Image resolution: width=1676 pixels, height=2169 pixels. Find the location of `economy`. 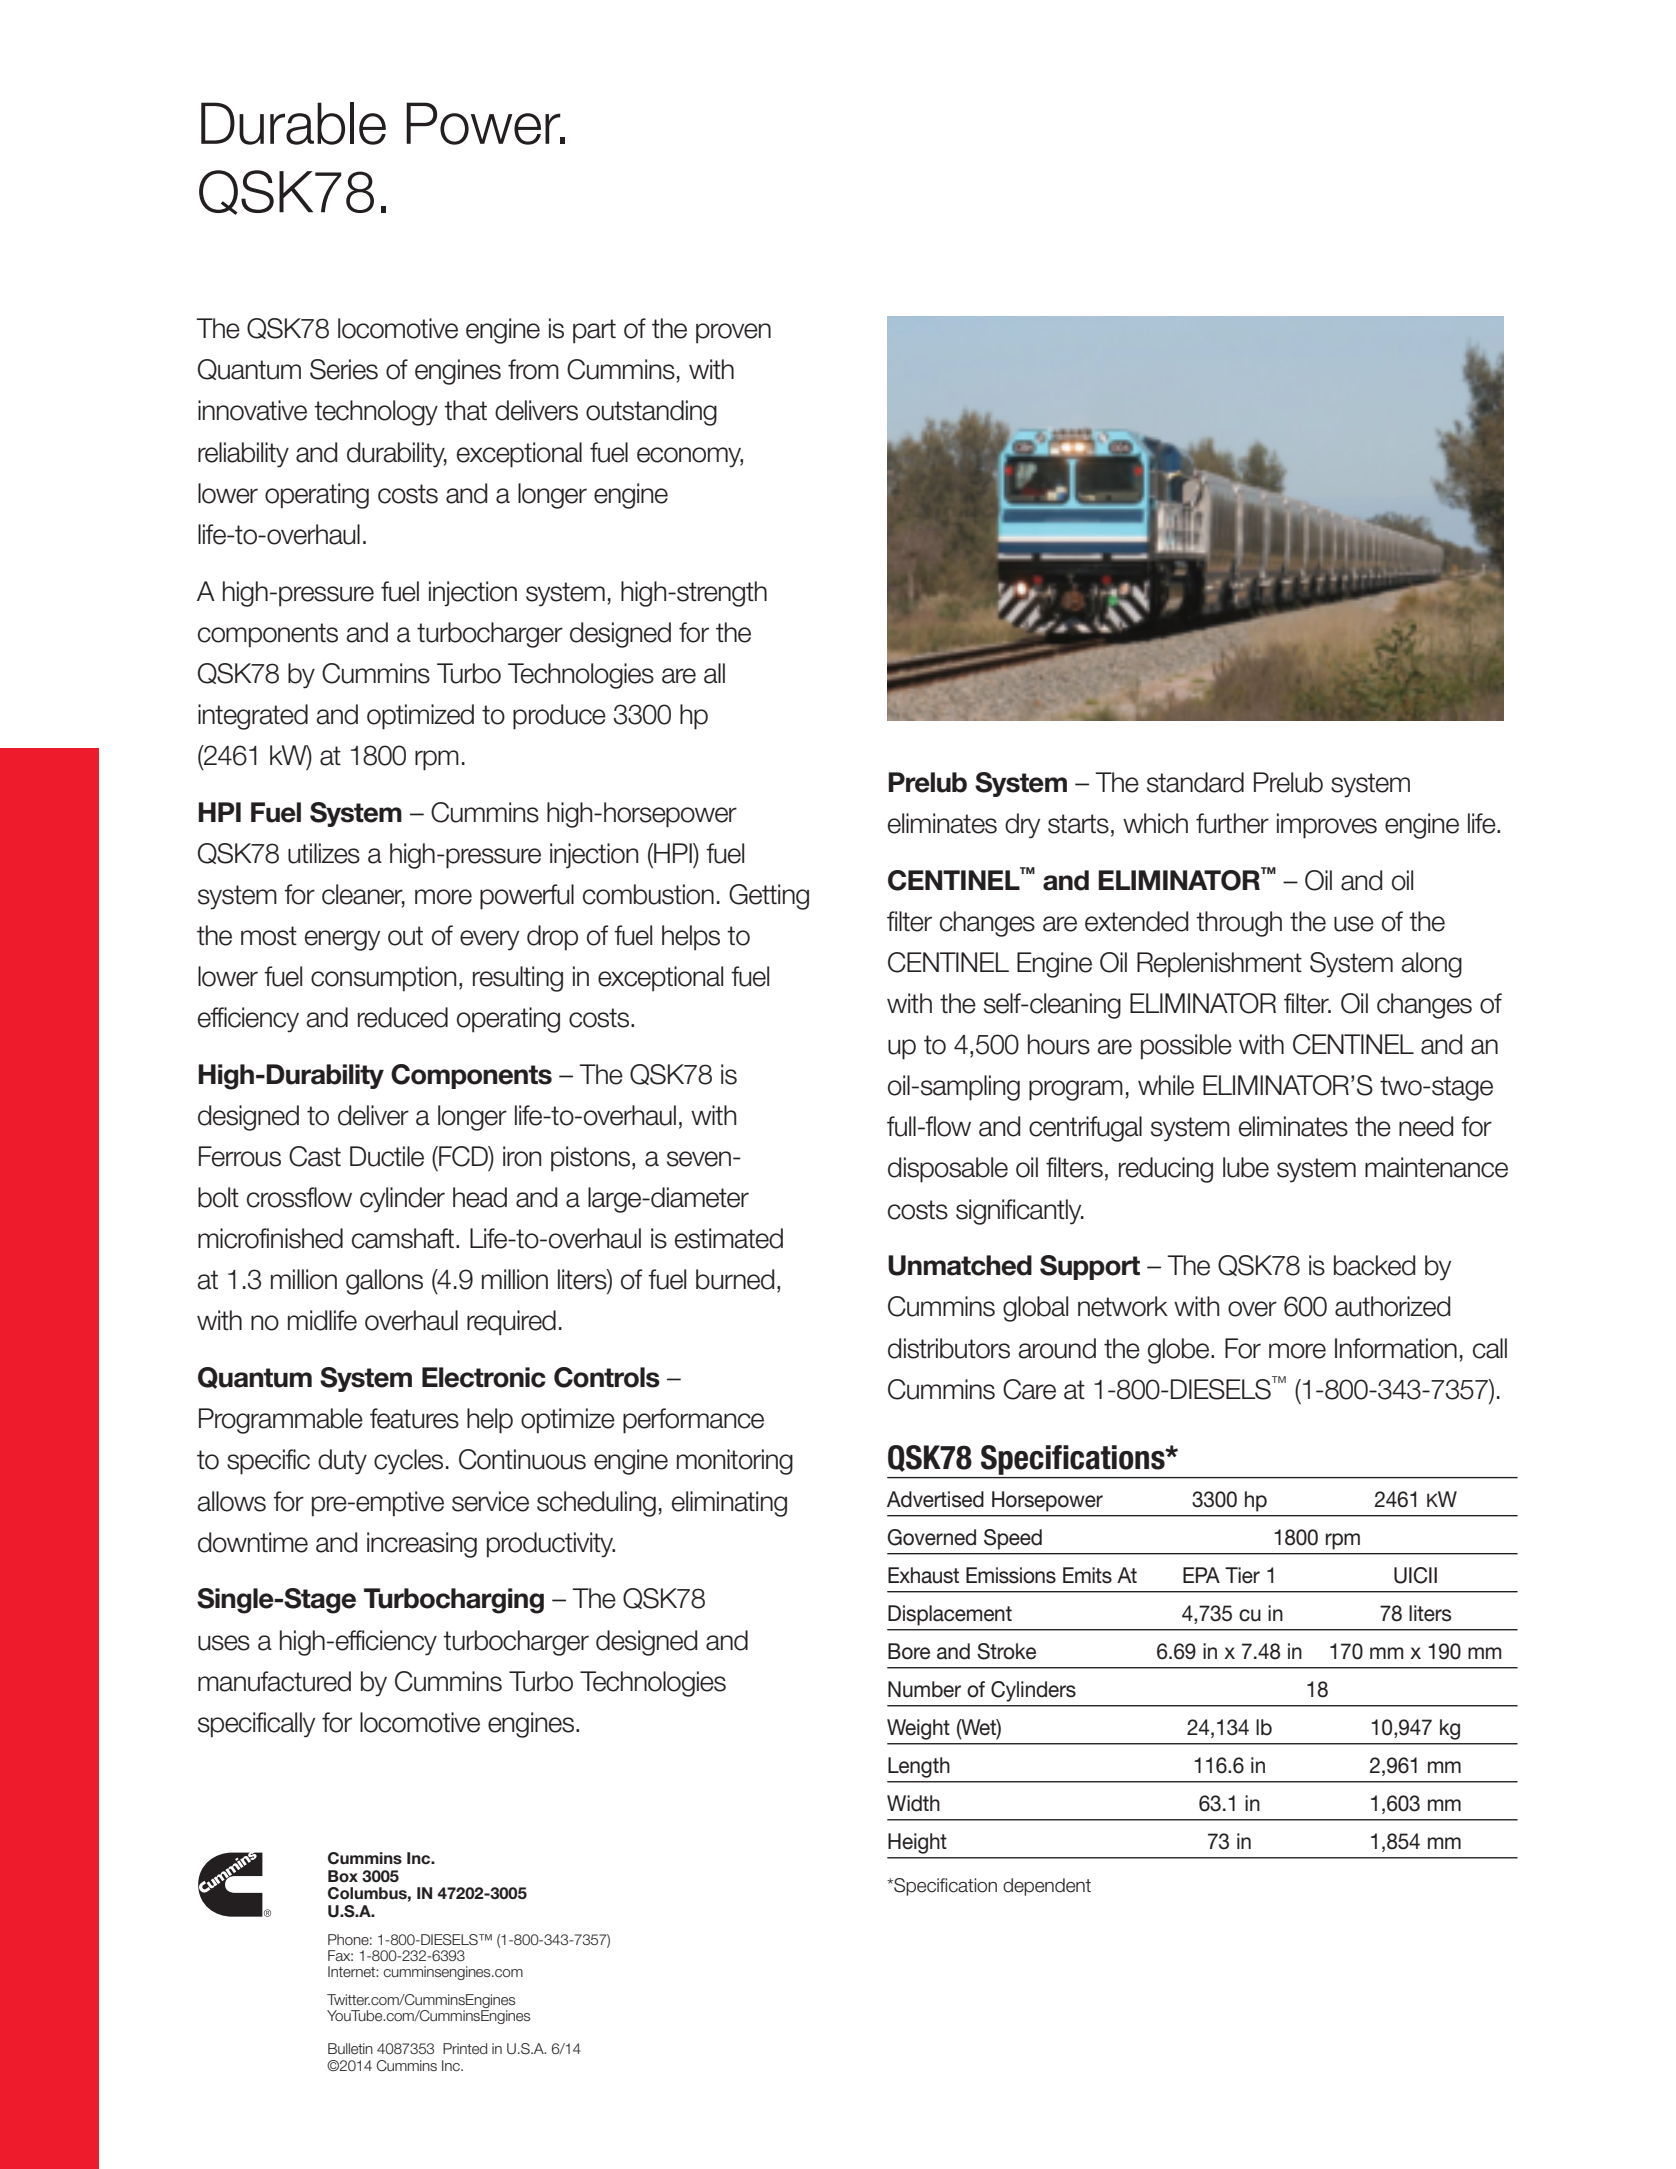

economy is located at coordinates (690, 457).
